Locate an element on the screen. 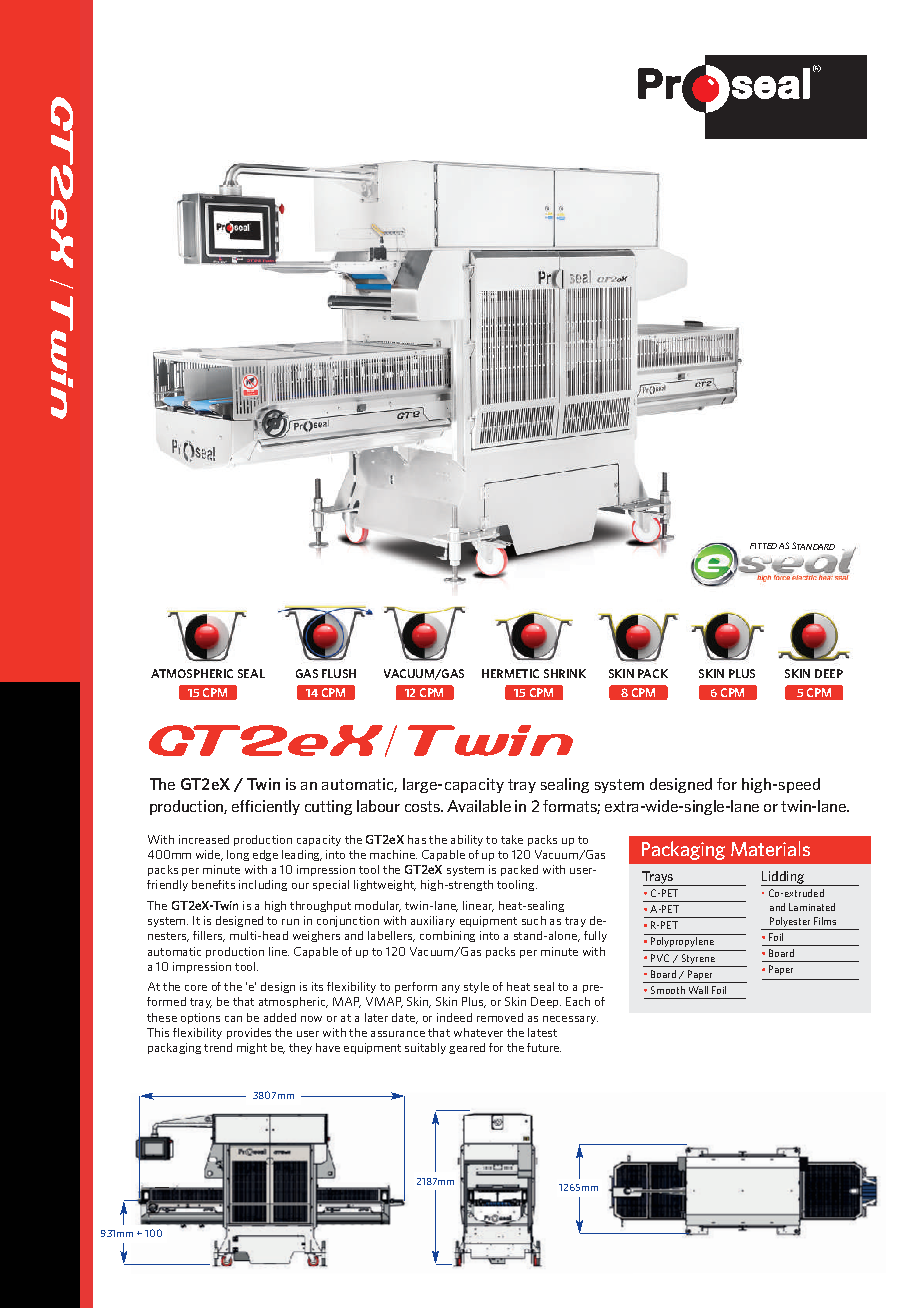 This screenshot has height=1308, width=924. cutting is located at coordinates (328, 807).
